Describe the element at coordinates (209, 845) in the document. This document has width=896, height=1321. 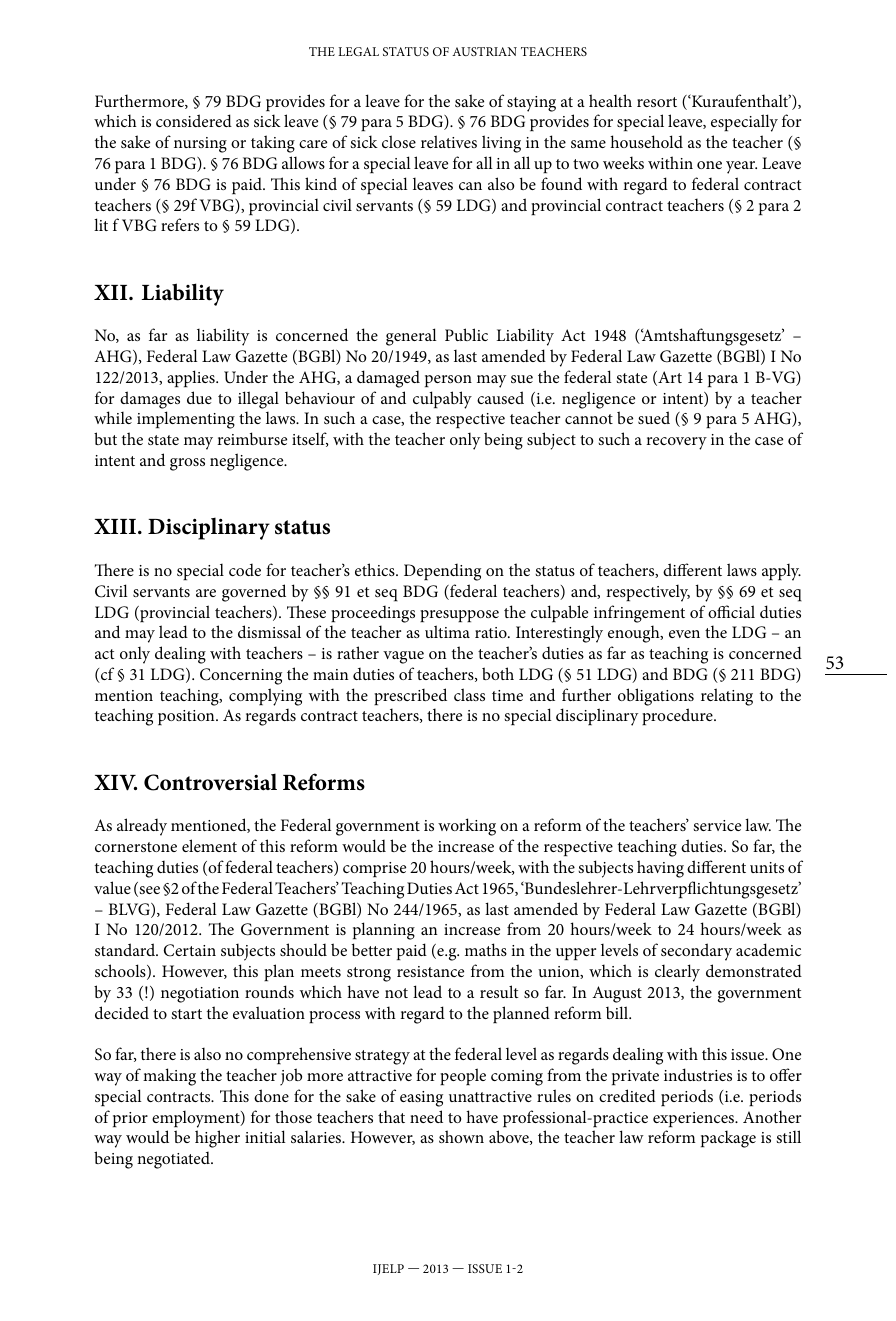
I see `element` at that location.
